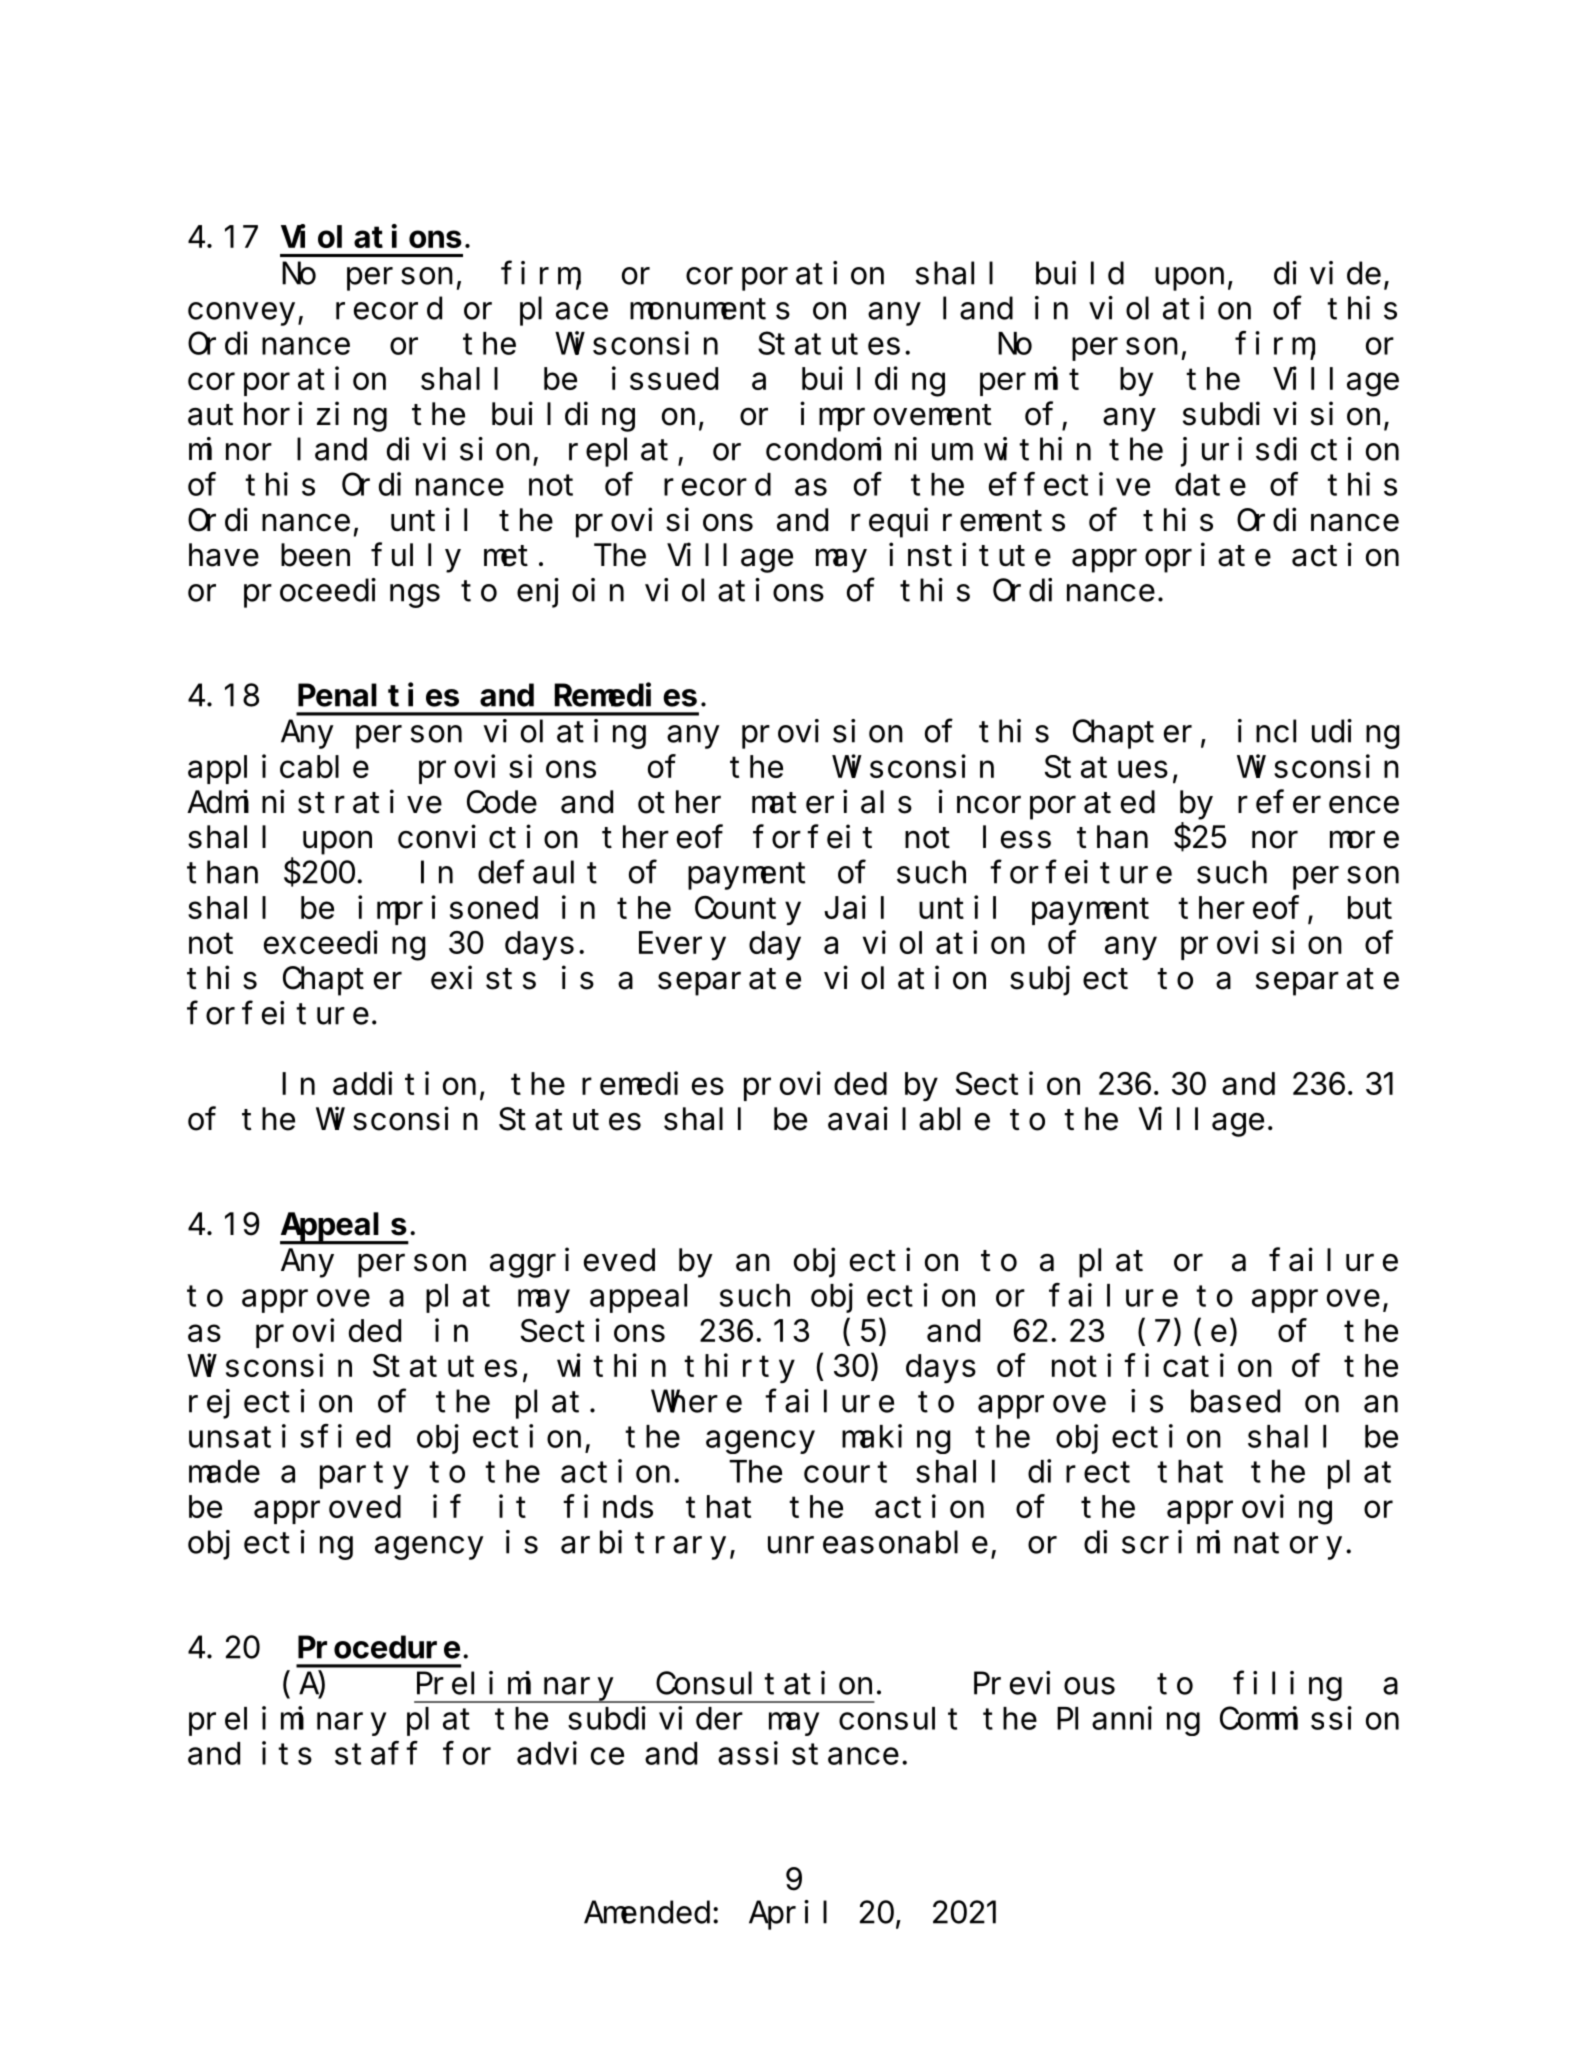 This screenshot has height=2054, width=1587. Describe the element at coordinates (1029, 381) in the screenshot. I see `permit` at that location.
